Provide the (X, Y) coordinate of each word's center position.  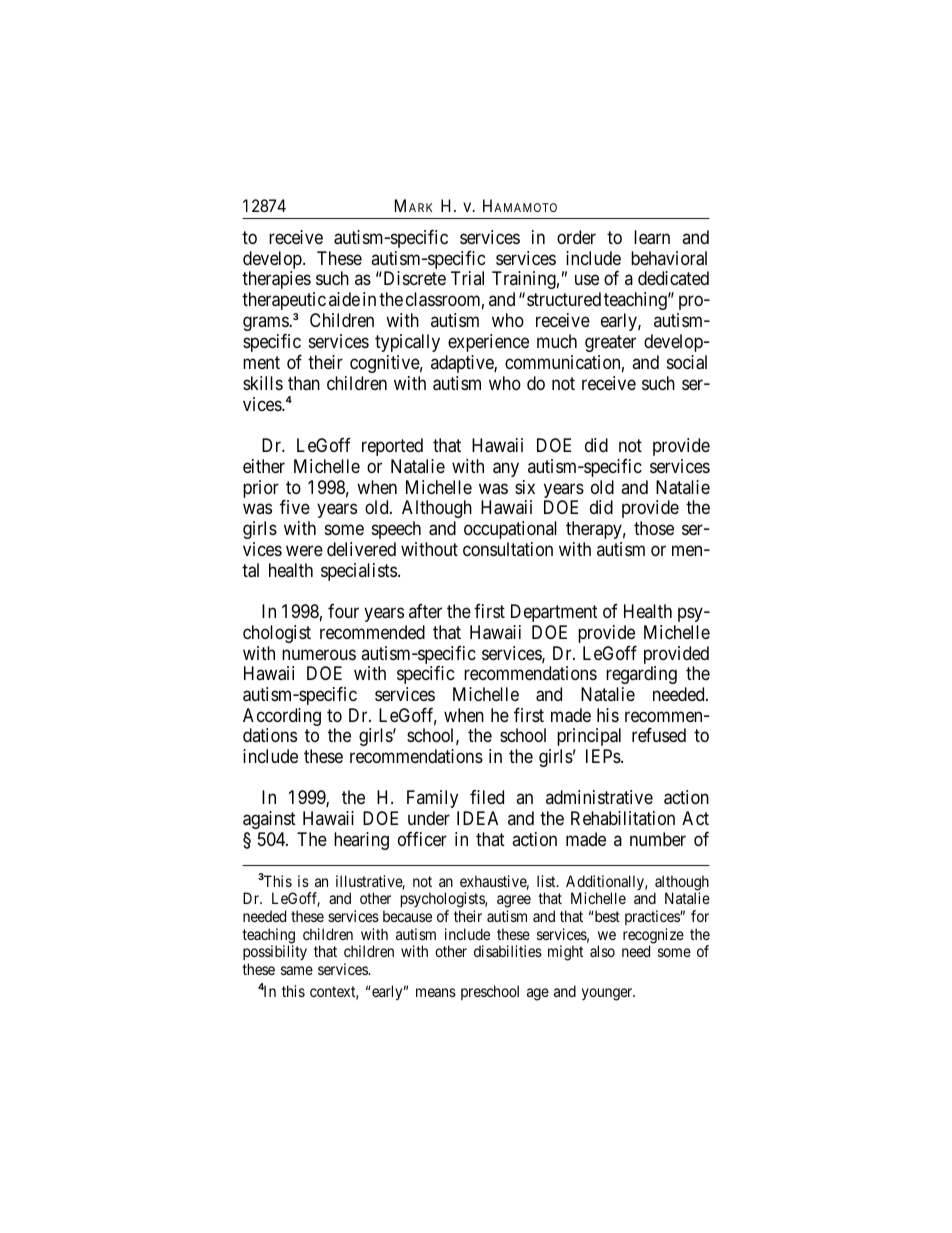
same (297, 970)
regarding (641, 675)
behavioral (669, 258)
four (343, 611)
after (425, 611)
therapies (276, 280)
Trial (467, 278)
